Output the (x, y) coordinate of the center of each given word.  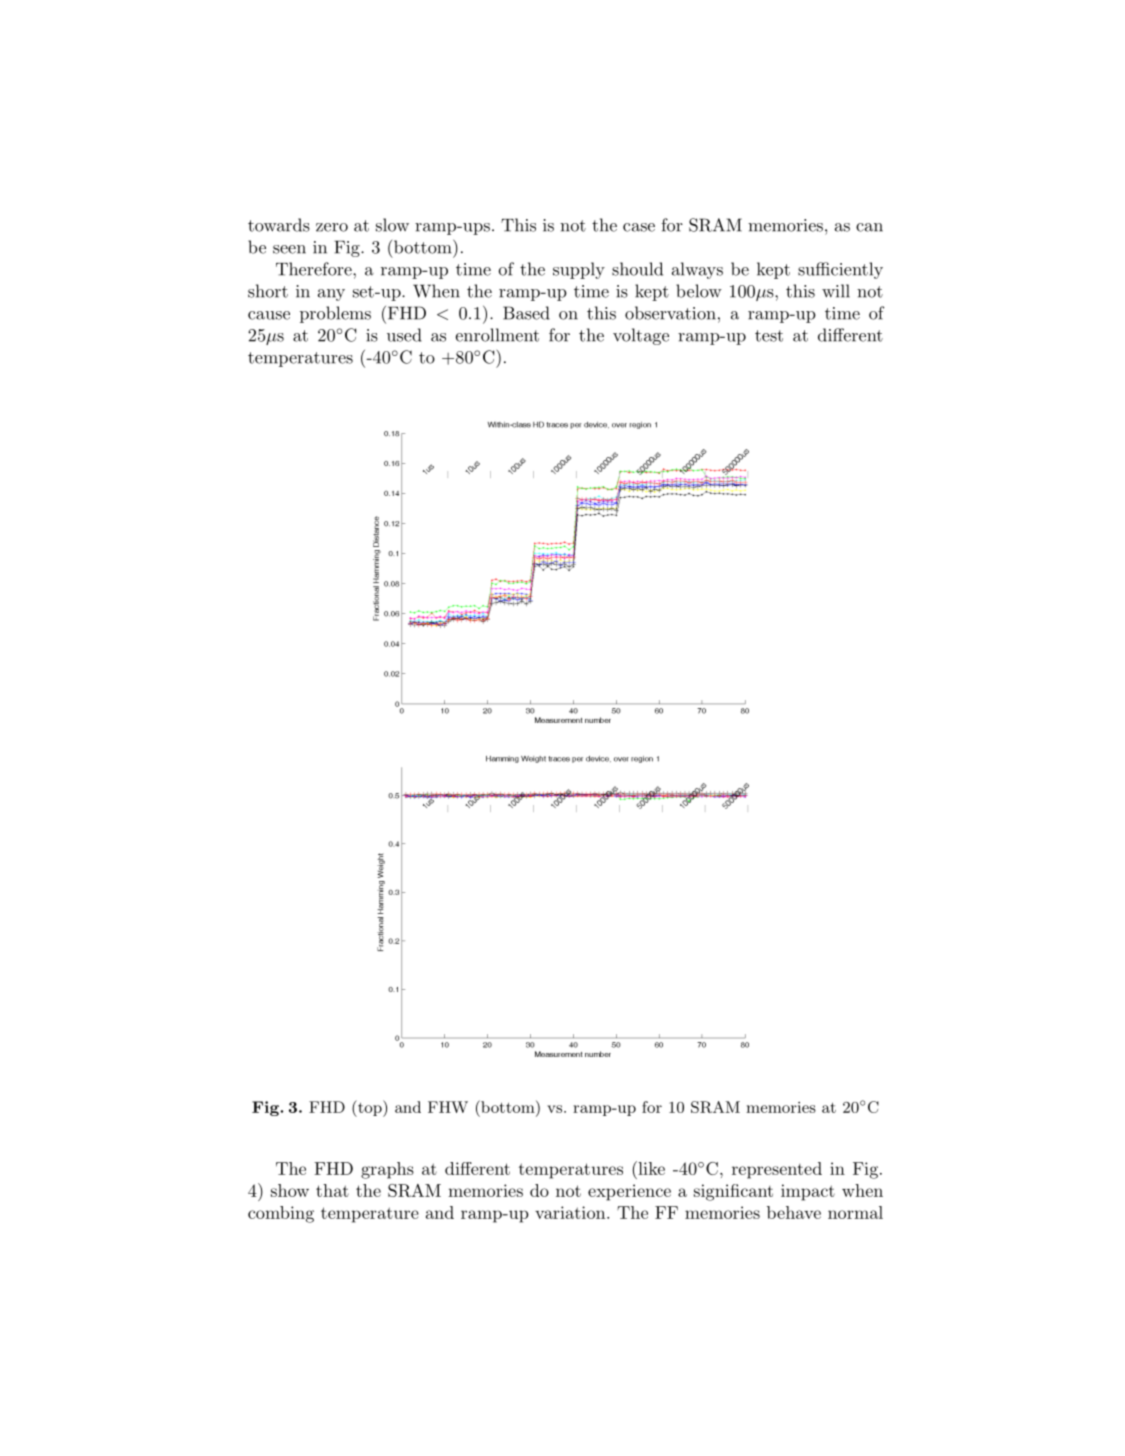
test (769, 336)
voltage (641, 336)
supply (579, 270)
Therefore (315, 269)
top (370, 1108)
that (332, 1190)
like (650, 1168)
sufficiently (840, 270)
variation (571, 1212)
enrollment (497, 335)
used (404, 335)
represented (777, 1170)
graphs (387, 1170)
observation (670, 313)
